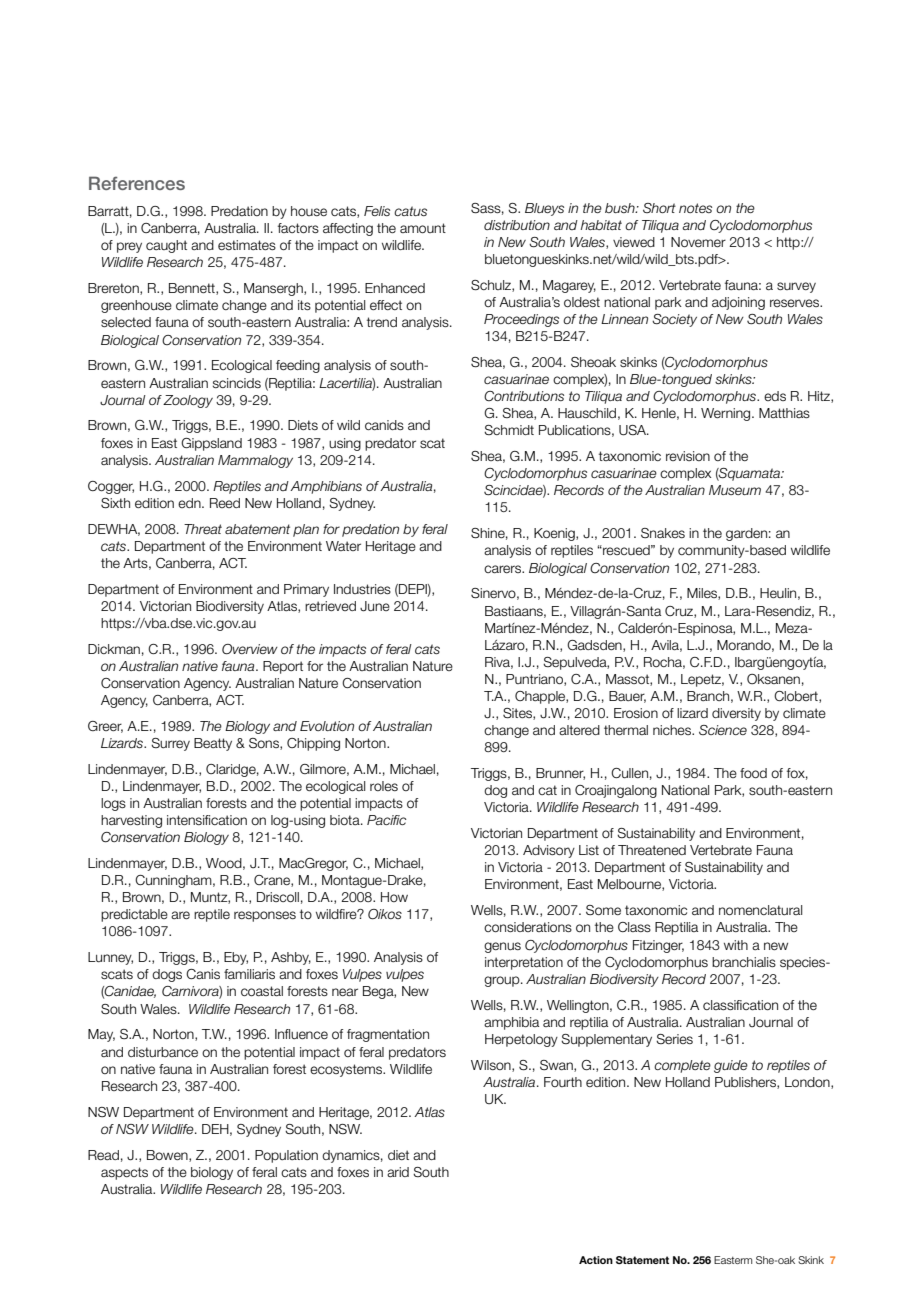 This page has height=1308, width=924. I want to click on Science, so click(723, 730).
